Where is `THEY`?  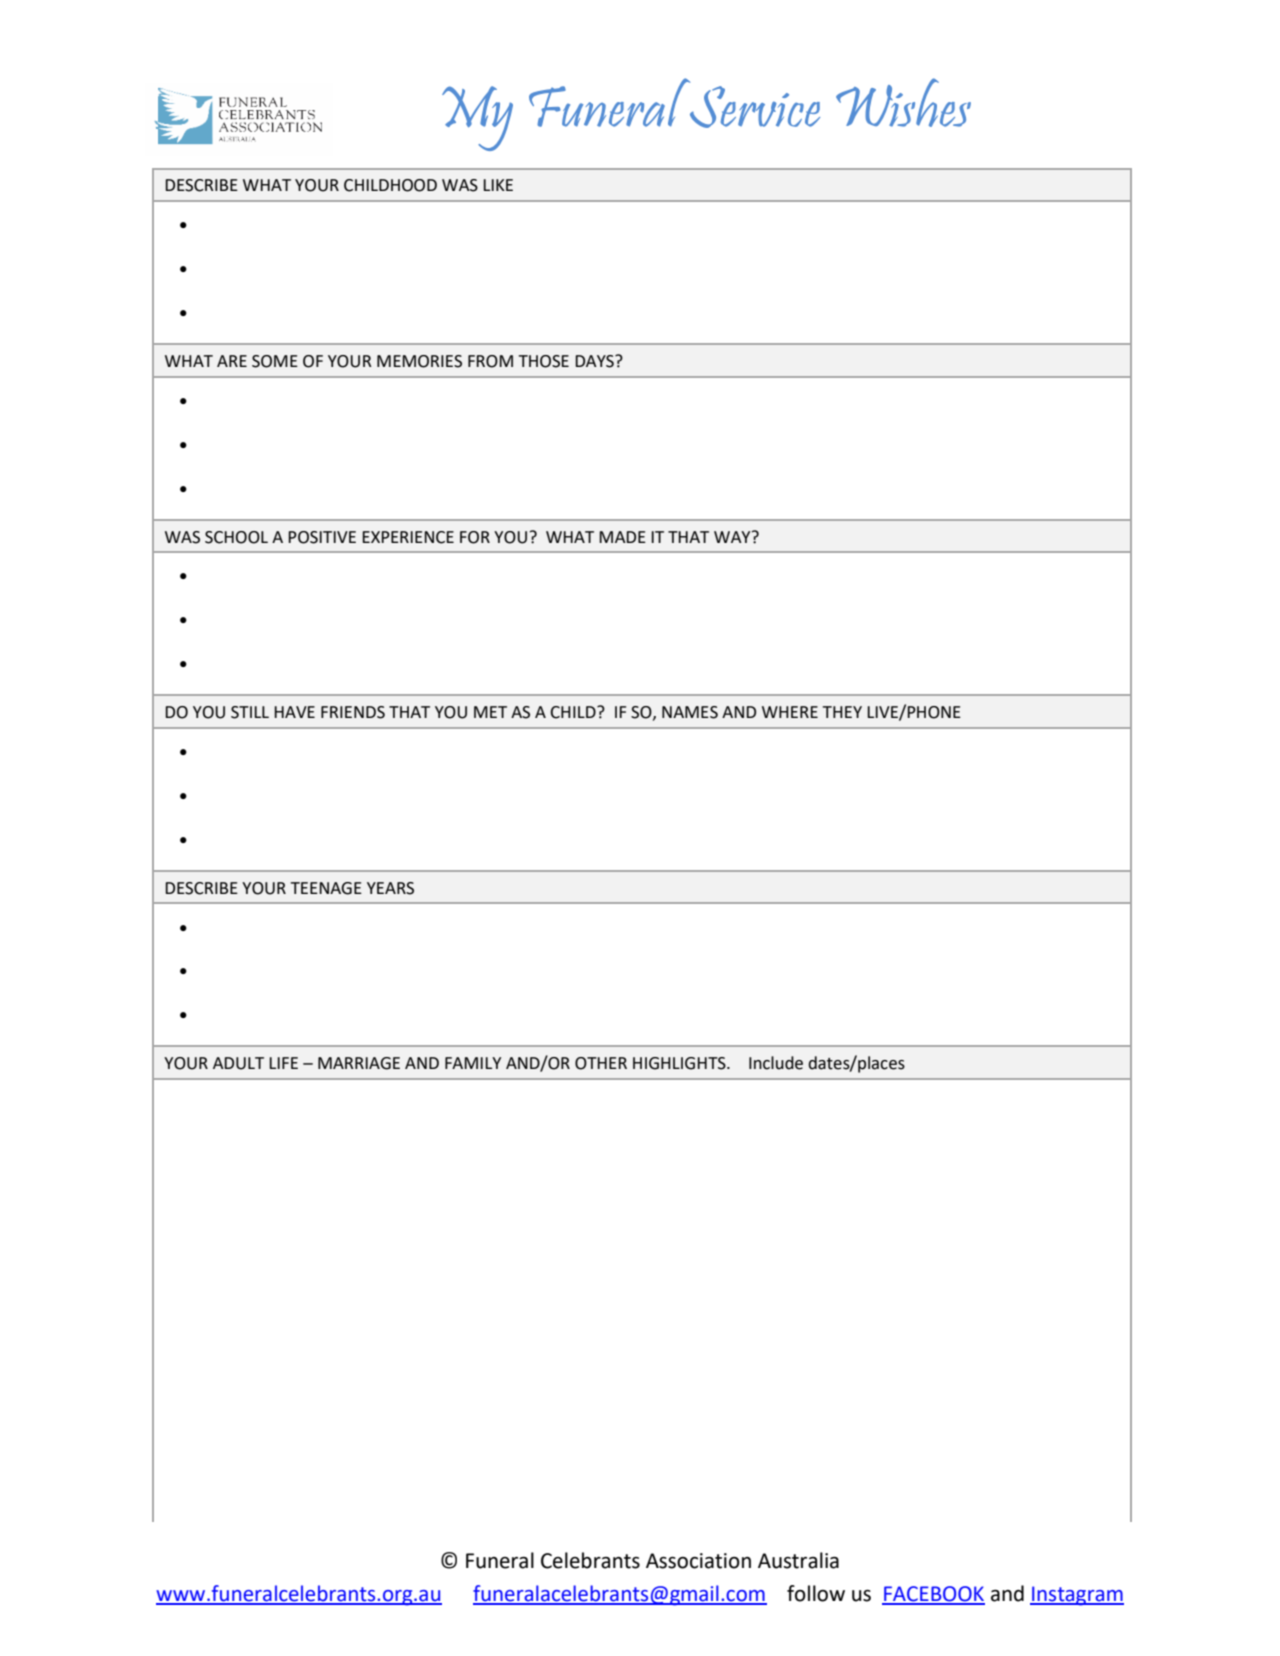 THEY is located at coordinates (842, 712).
